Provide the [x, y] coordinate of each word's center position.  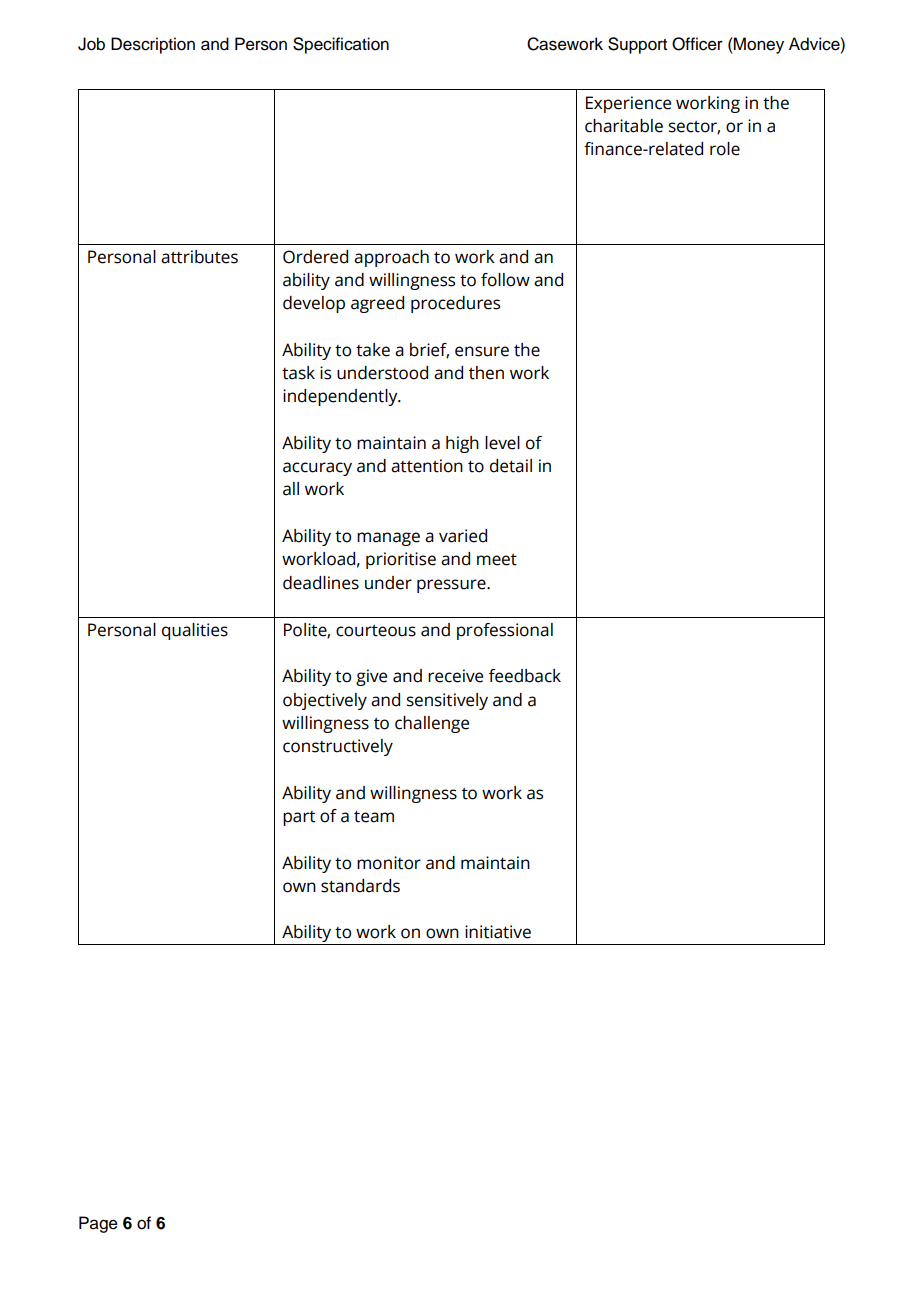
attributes [199, 257]
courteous [376, 631]
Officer [697, 44]
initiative [498, 932]
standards [360, 886]
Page [98, 1224]
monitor [389, 863]
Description [153, 45]
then [486, 373]
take [373, 350]
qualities [195, 631]
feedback [525, 676]
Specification [341, 45]
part [299, 818]
